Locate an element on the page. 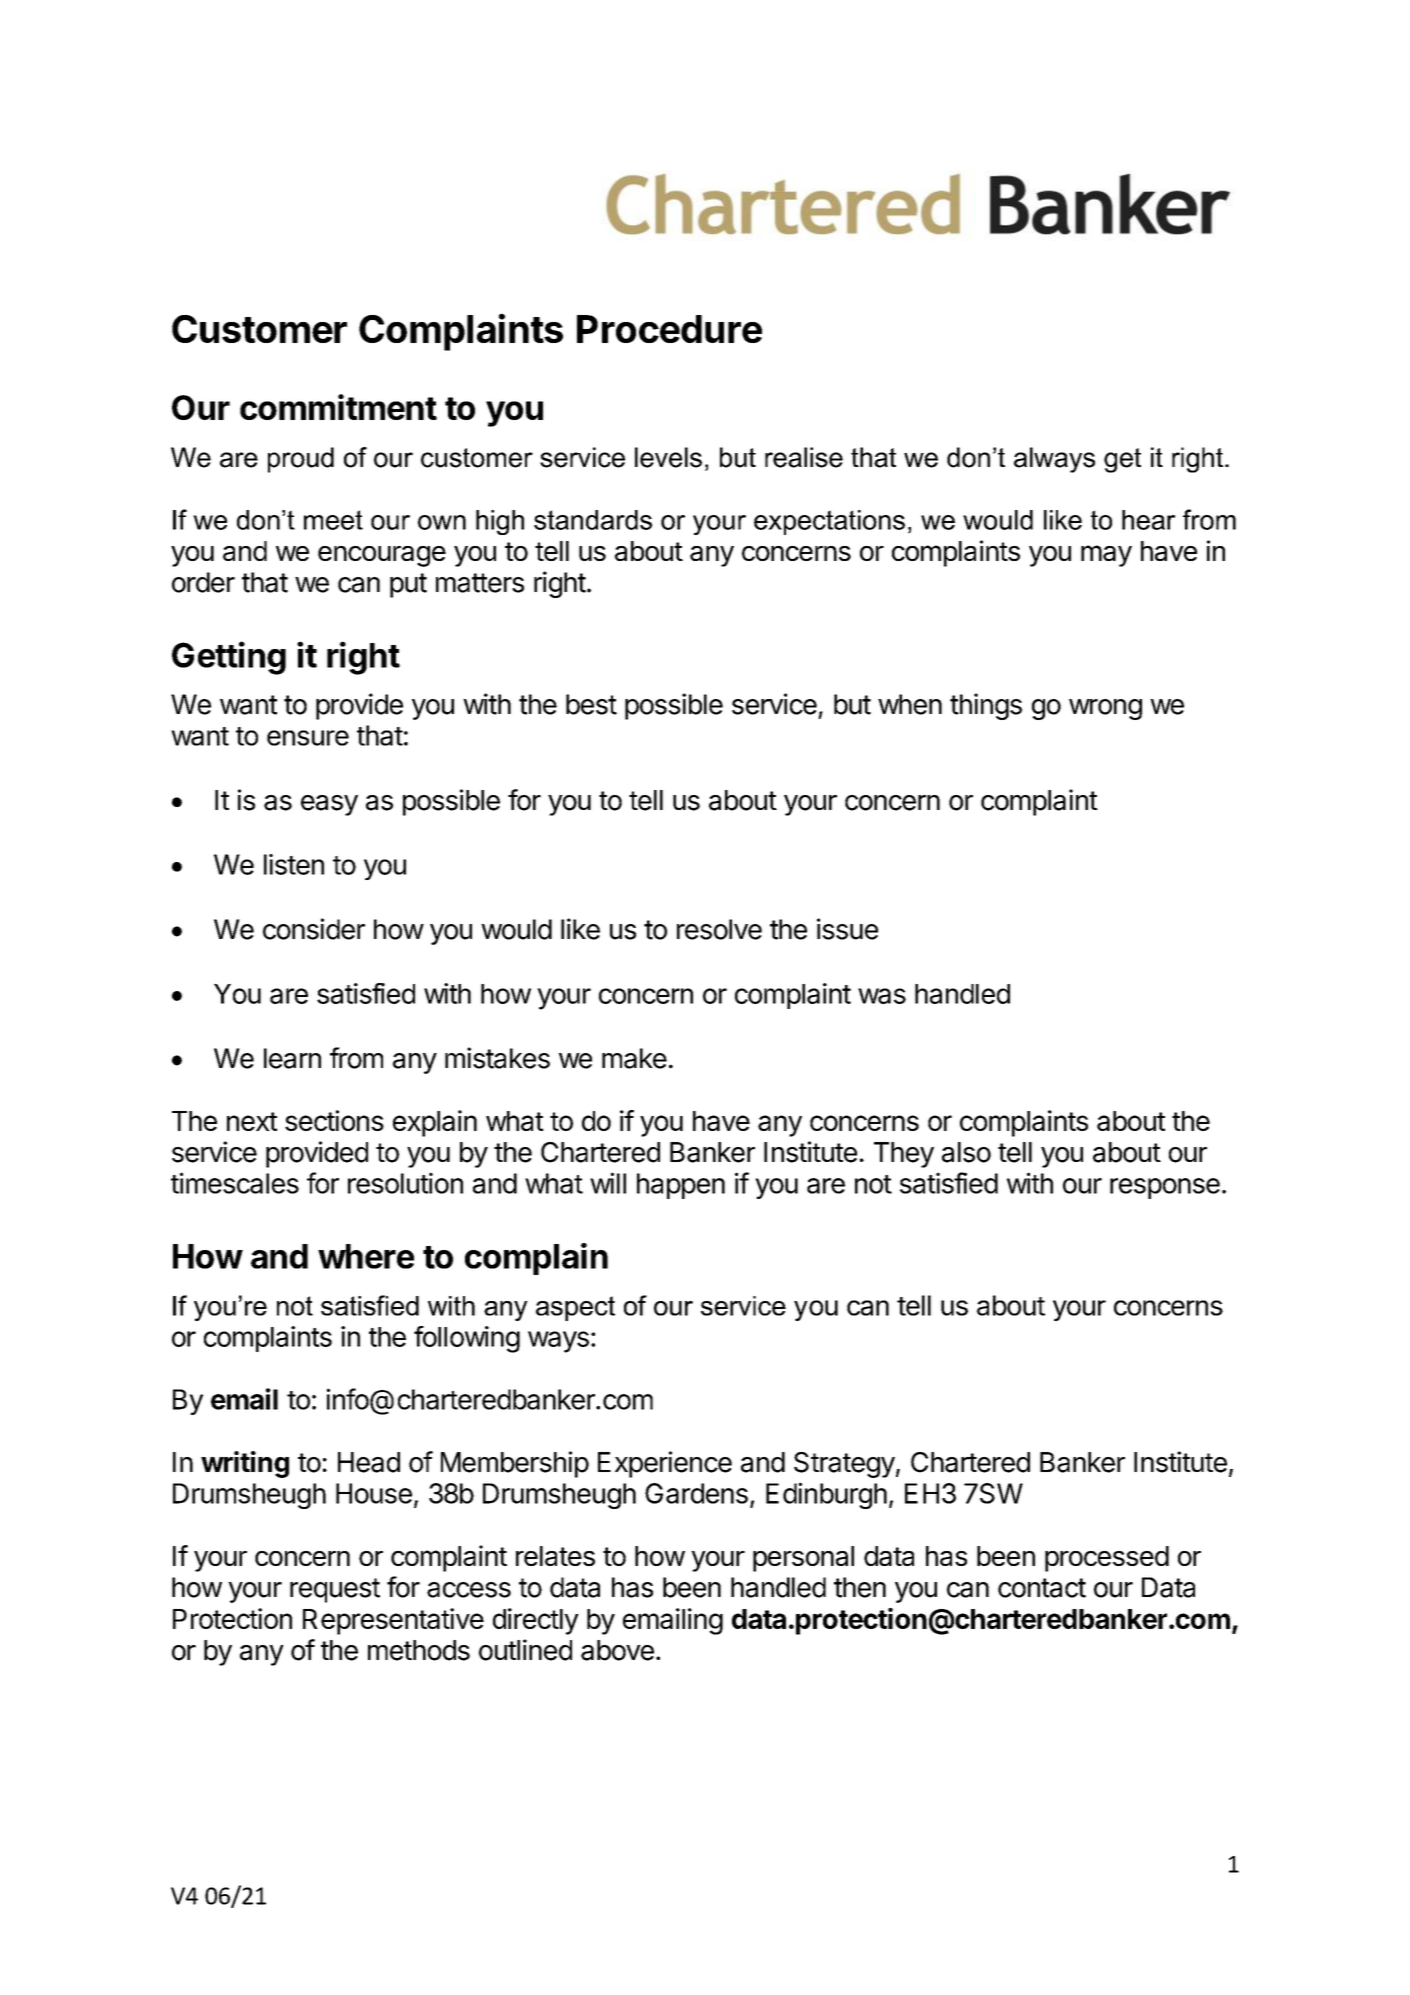 This image has width=1410, height=1995. Procedure is located at coordinates (669, 329).
